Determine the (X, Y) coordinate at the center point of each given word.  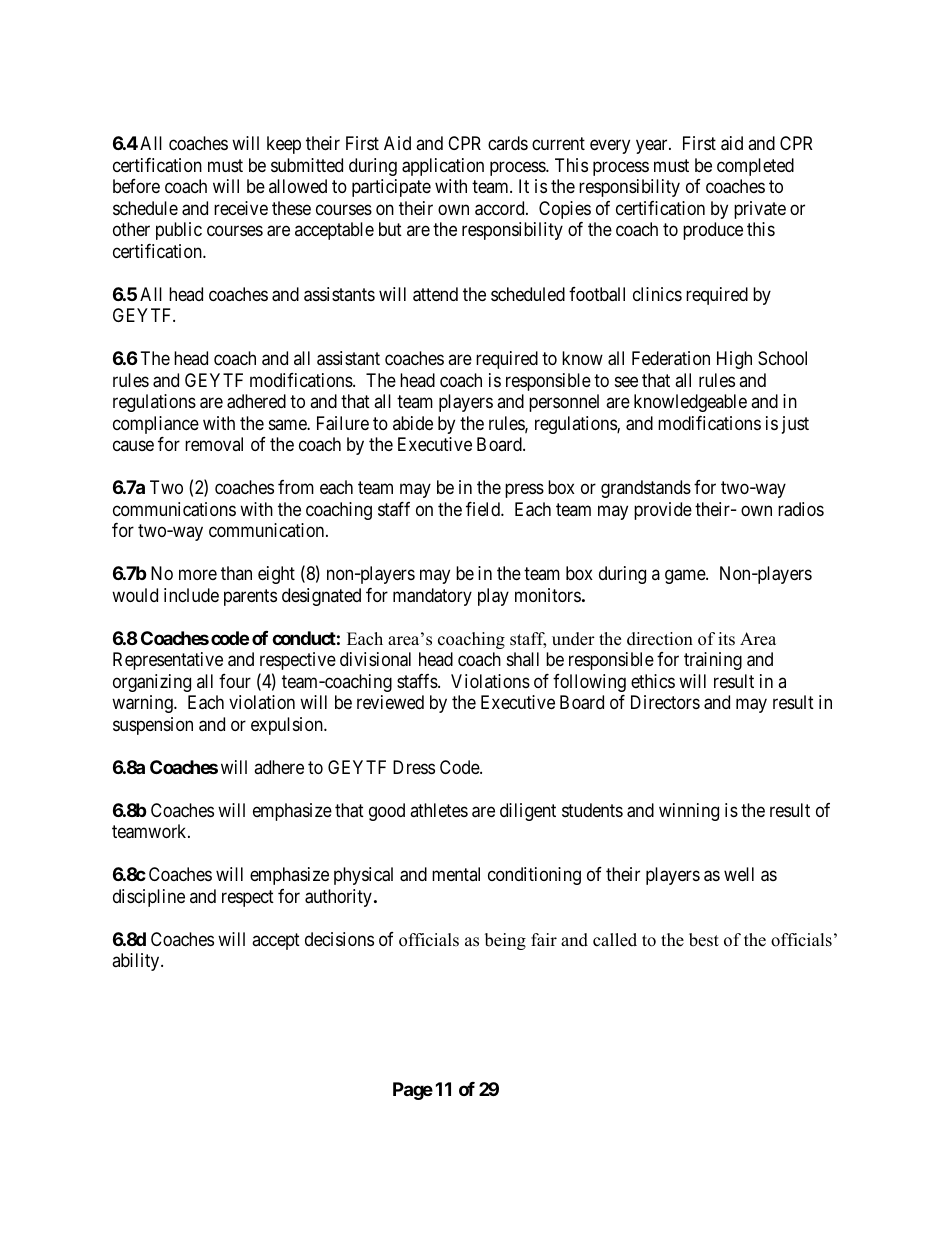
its (726, 639)
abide (413, 423)
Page (413, 1091)
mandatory (432, 597)
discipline (149, 898)
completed (755, 167)
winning (689, 812)
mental (456, 874)
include (191, 595)
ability (137, 962)
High (734, 360)
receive (241, 208)
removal (214, 444)
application (443, 167)
